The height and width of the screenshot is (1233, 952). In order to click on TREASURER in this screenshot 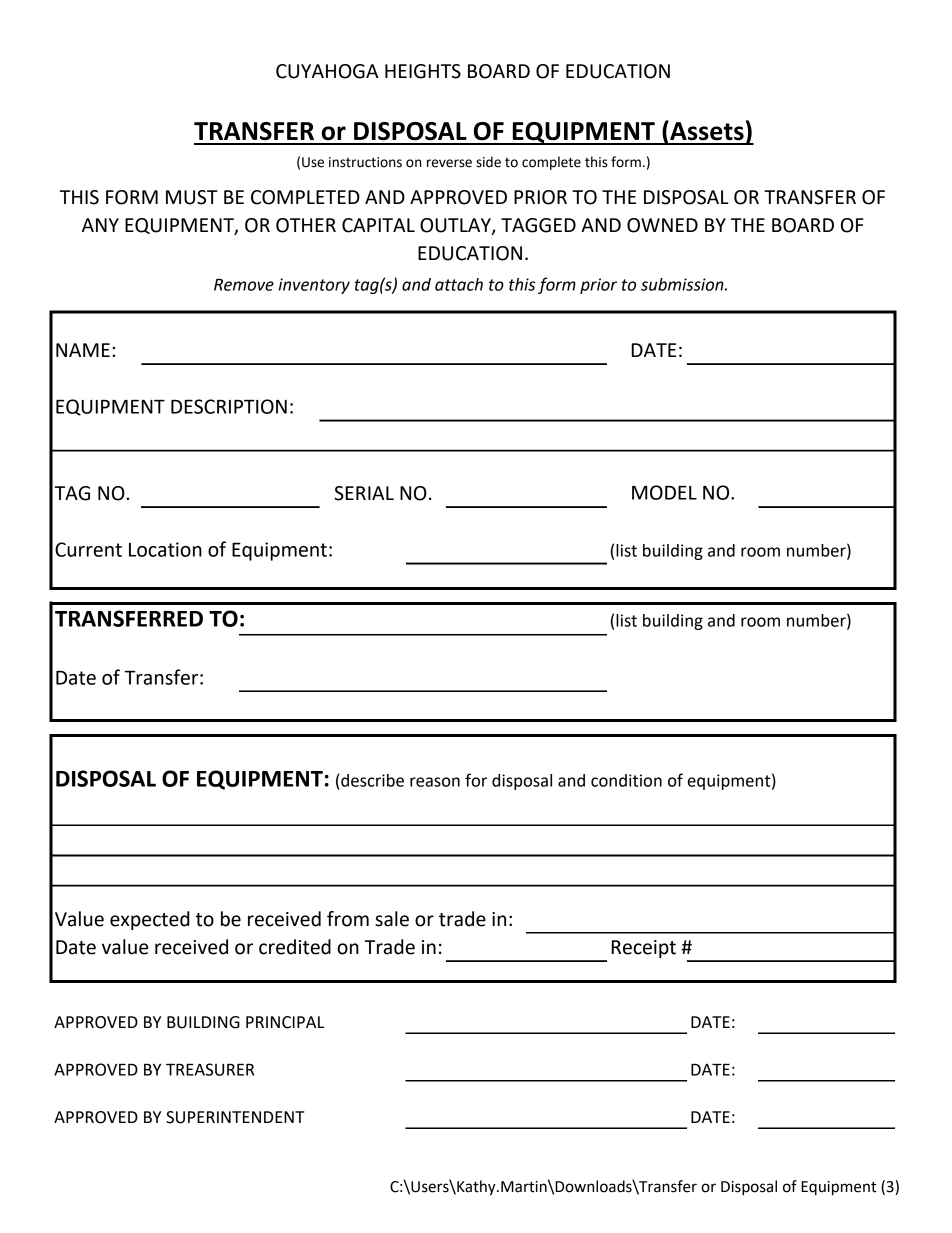, I will do `click(210, 1069)`.
